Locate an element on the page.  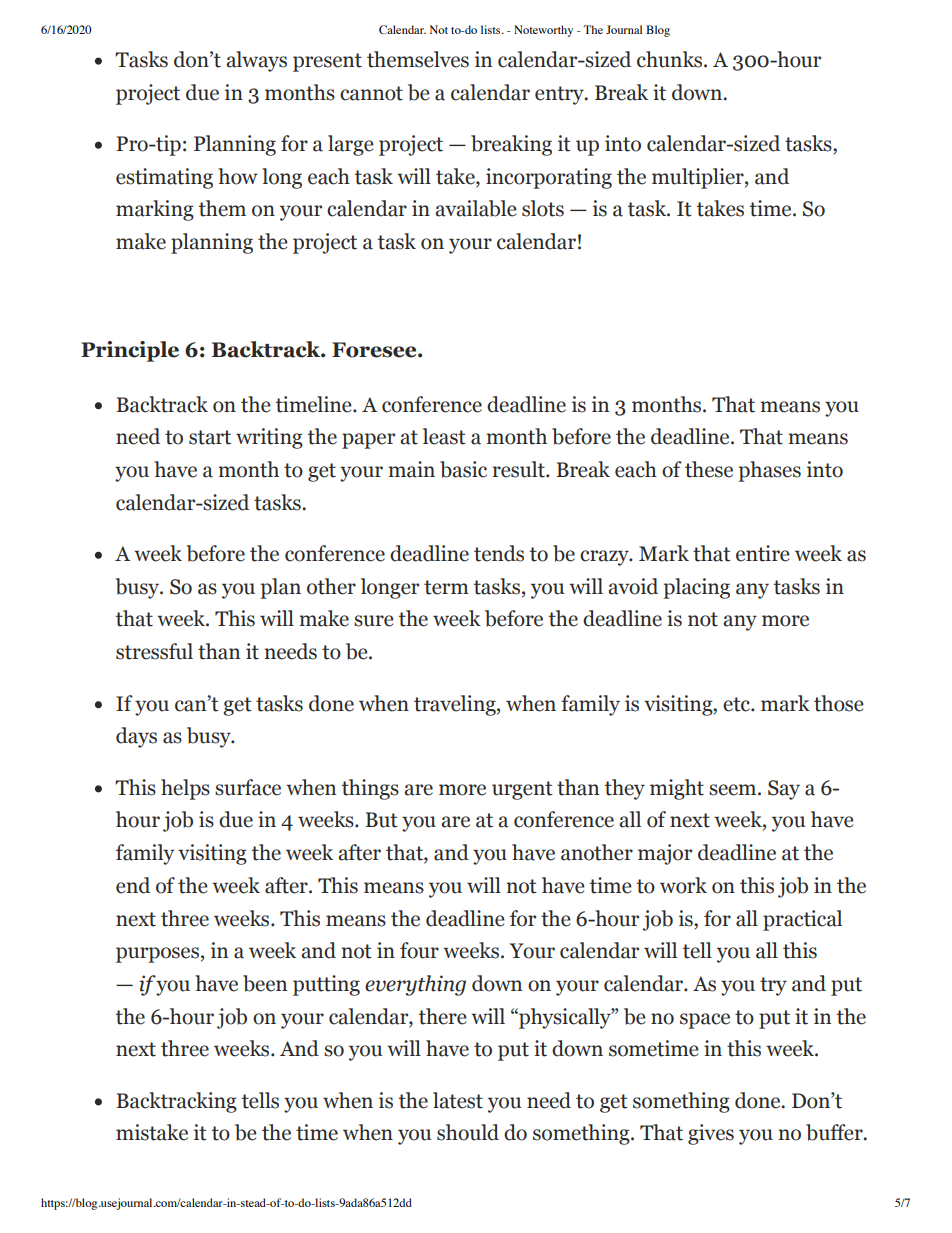
Noteworthy is located at coordinates (543, 31).
